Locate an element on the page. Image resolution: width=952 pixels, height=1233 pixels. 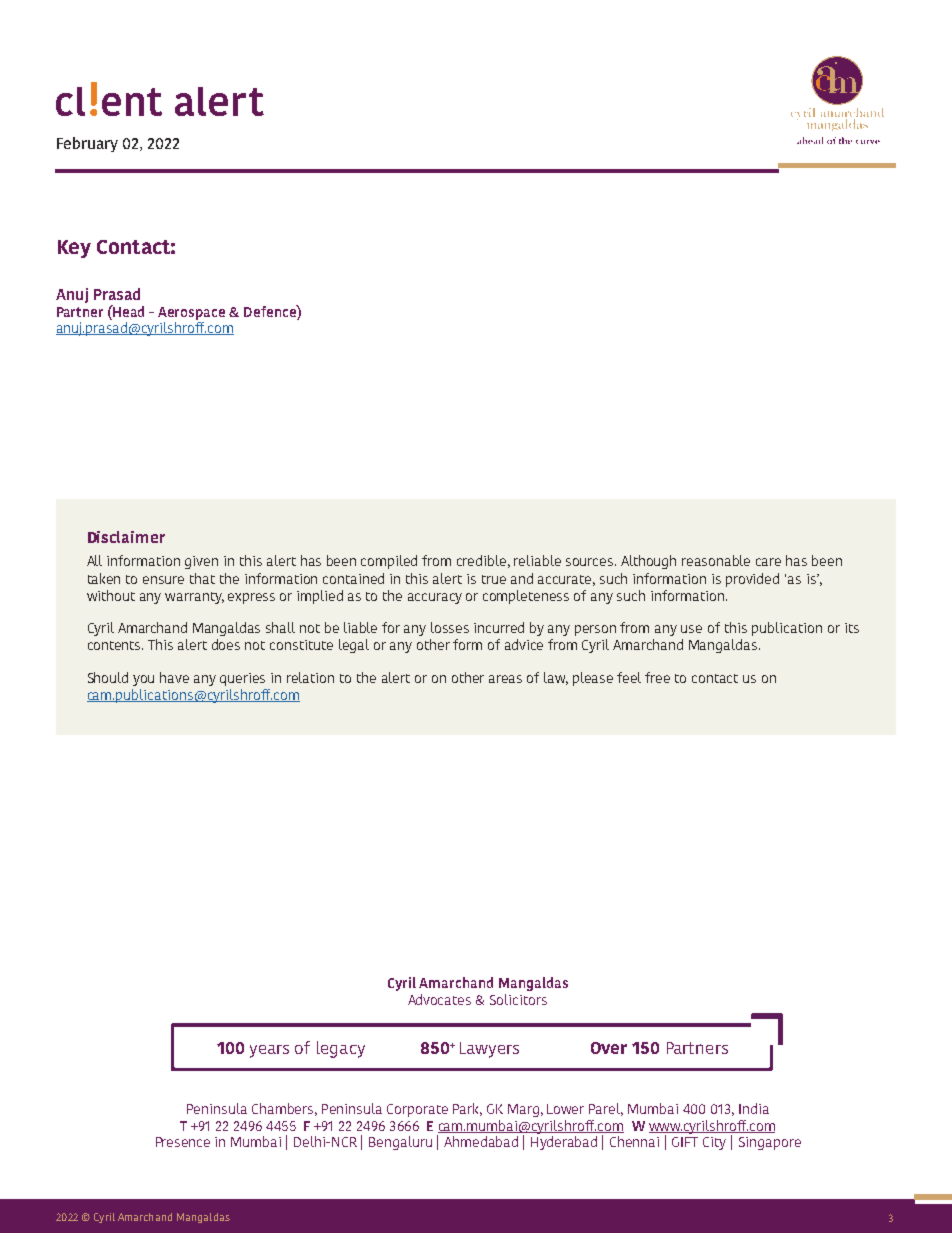
Aerospace is located at coordinates (191, 313).
